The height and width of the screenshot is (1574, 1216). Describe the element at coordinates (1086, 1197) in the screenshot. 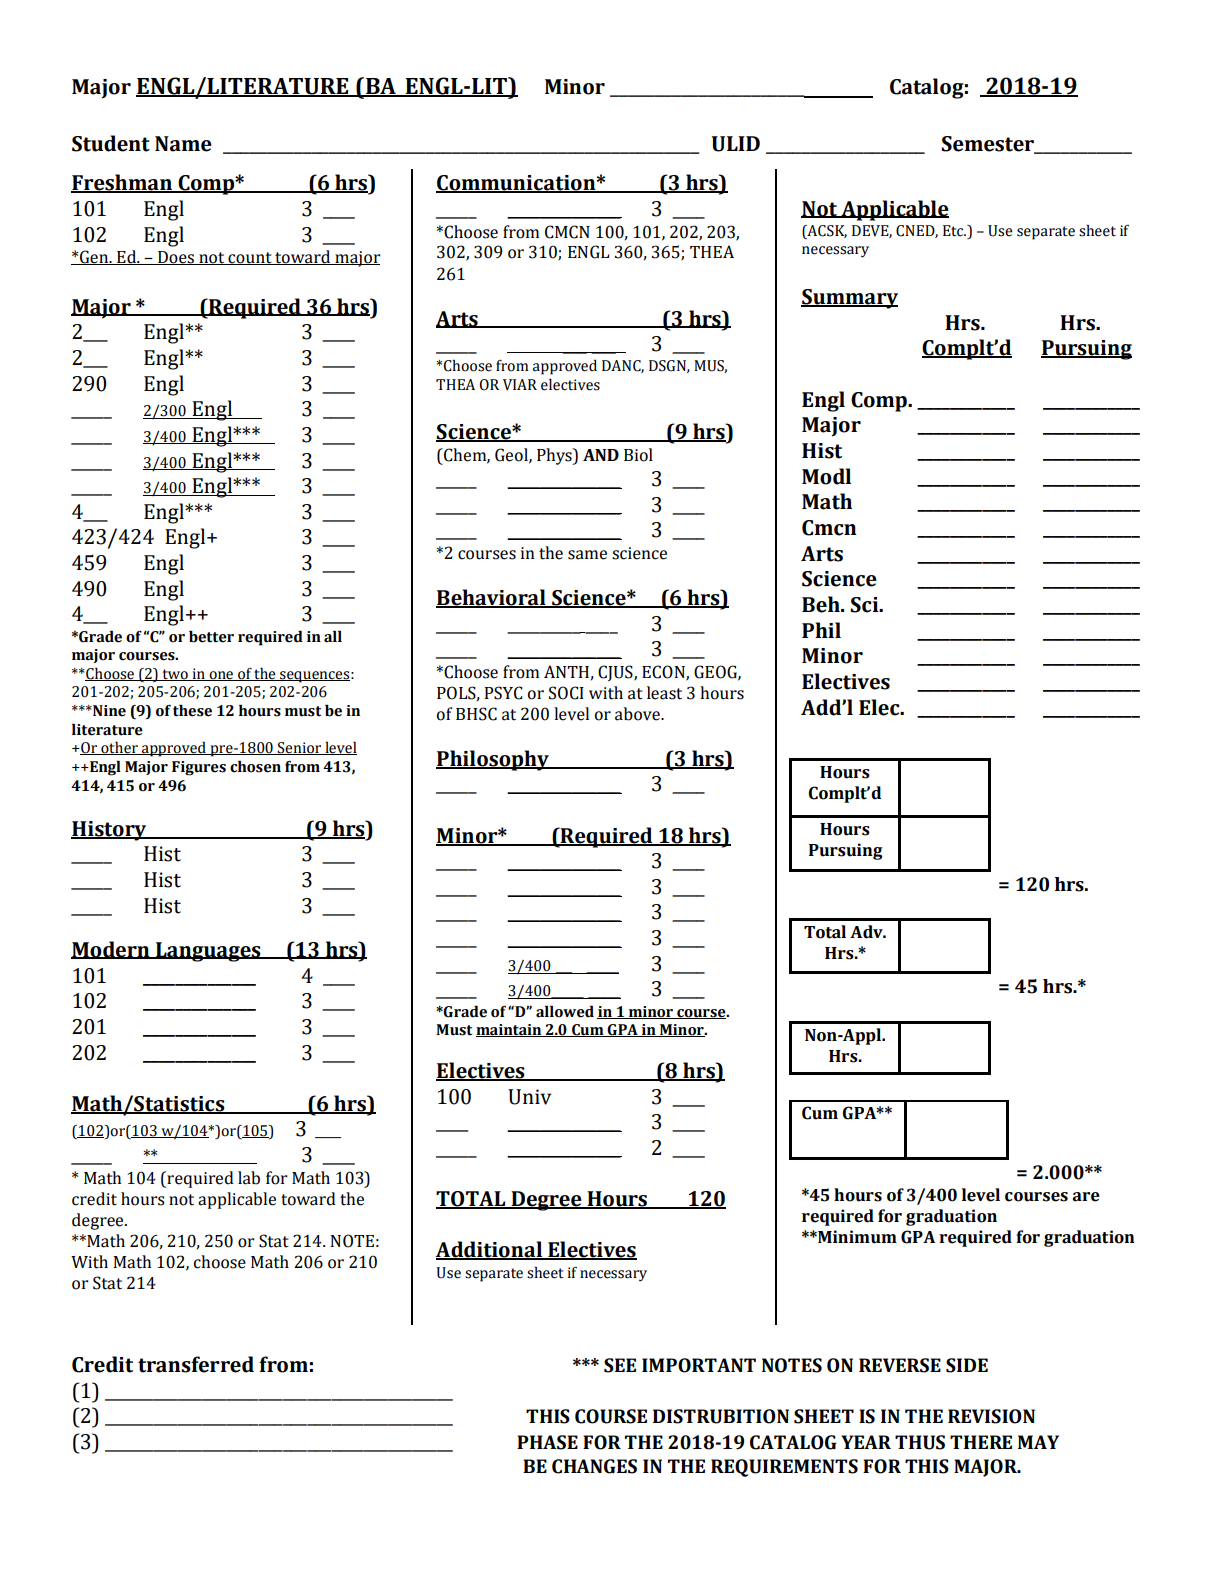

I see `are` at that location.
